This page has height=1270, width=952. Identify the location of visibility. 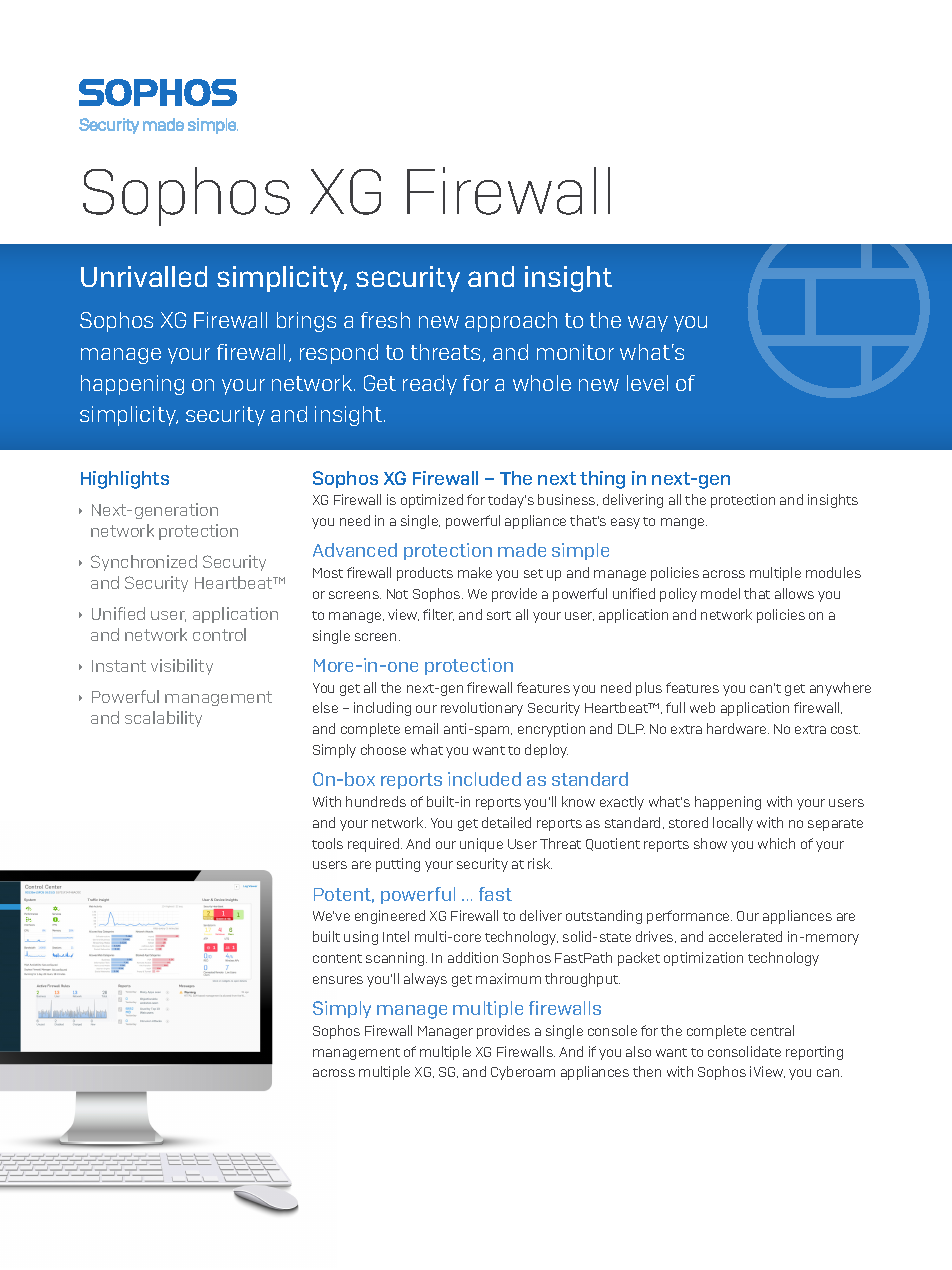
(182, 667).
